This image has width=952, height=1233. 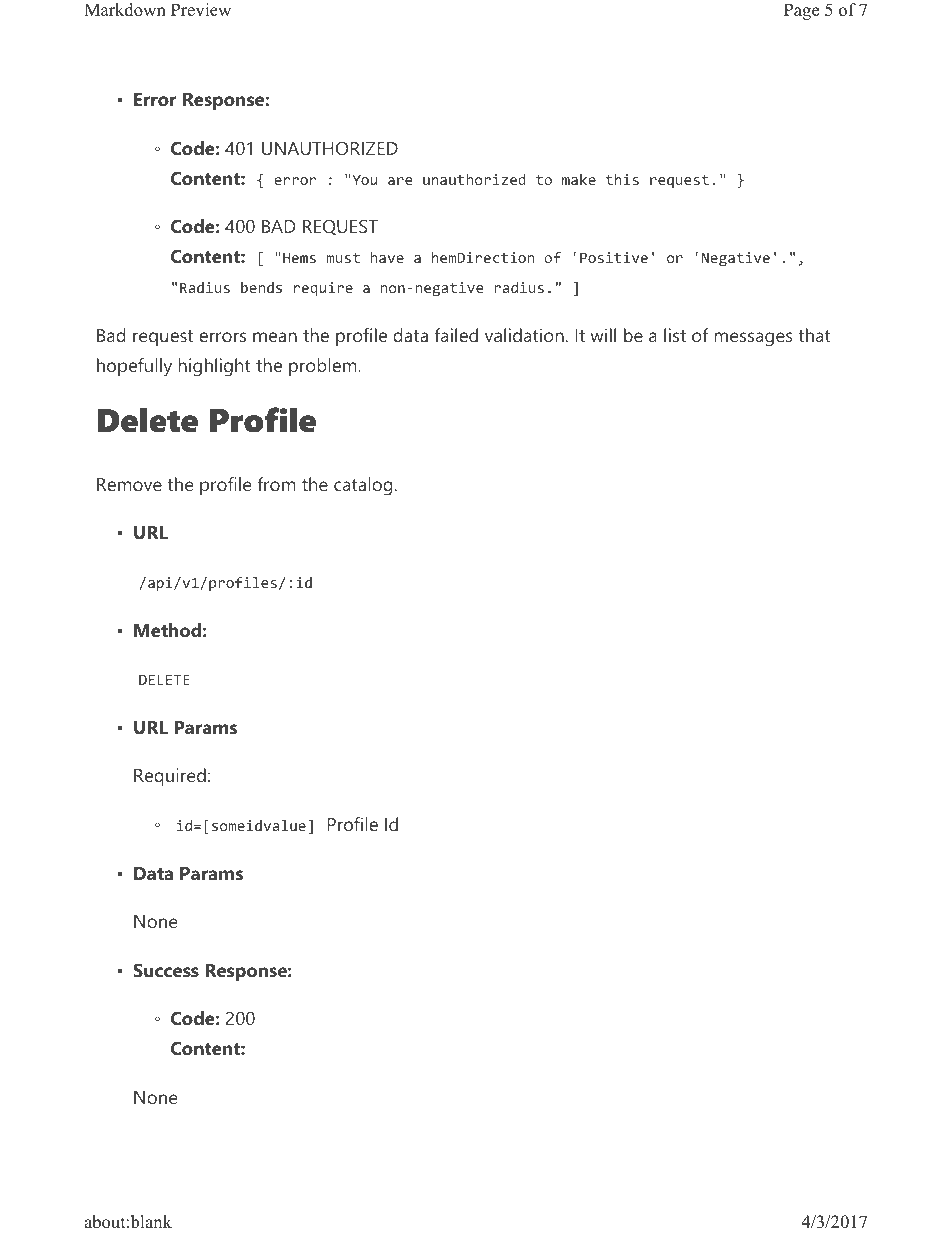 I want to click on list, so click(x=675, y=335).
